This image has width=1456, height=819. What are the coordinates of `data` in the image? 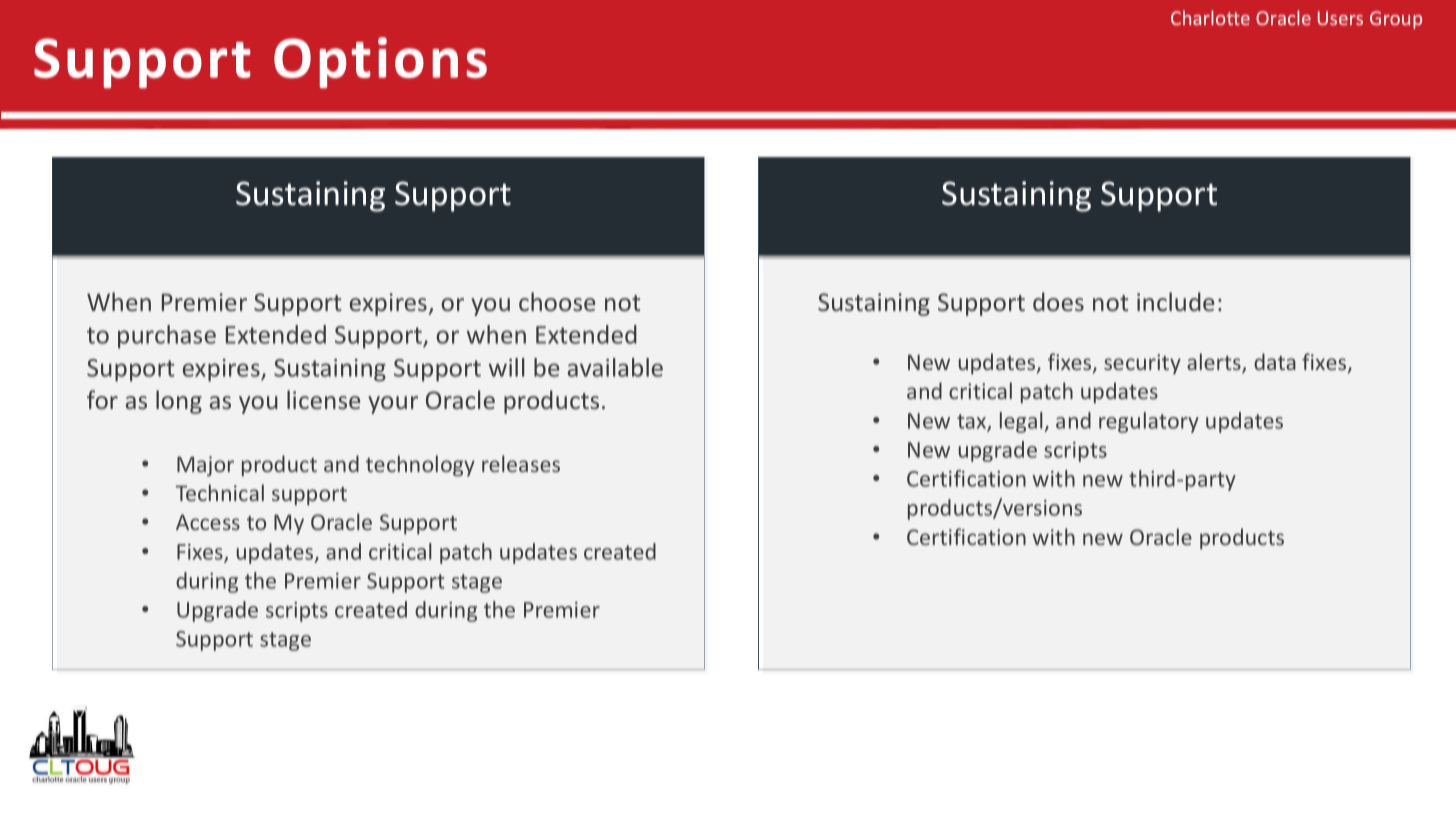 It's located at (1275, 361).
